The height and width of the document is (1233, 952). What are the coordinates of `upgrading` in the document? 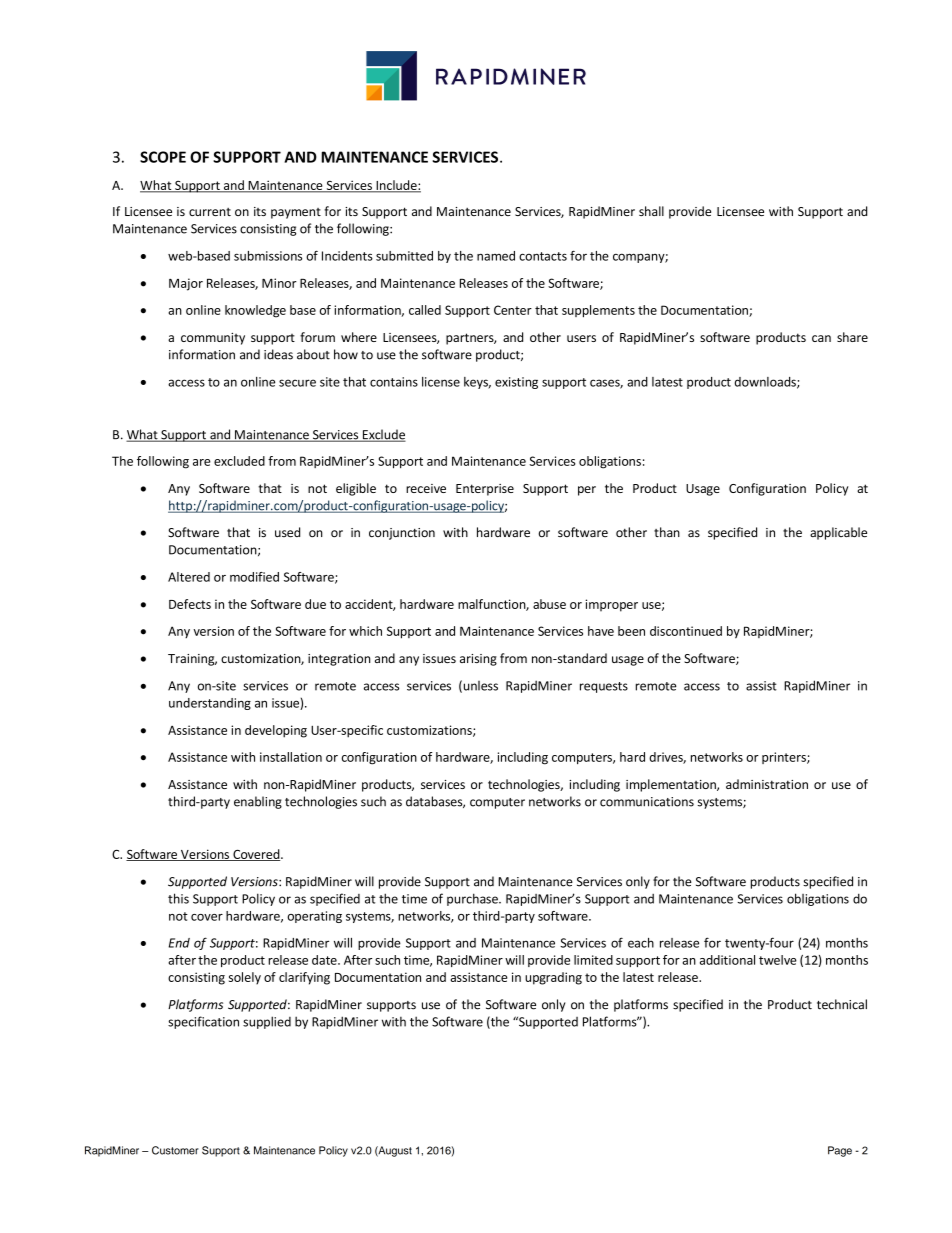 It's located at (553, 978).
